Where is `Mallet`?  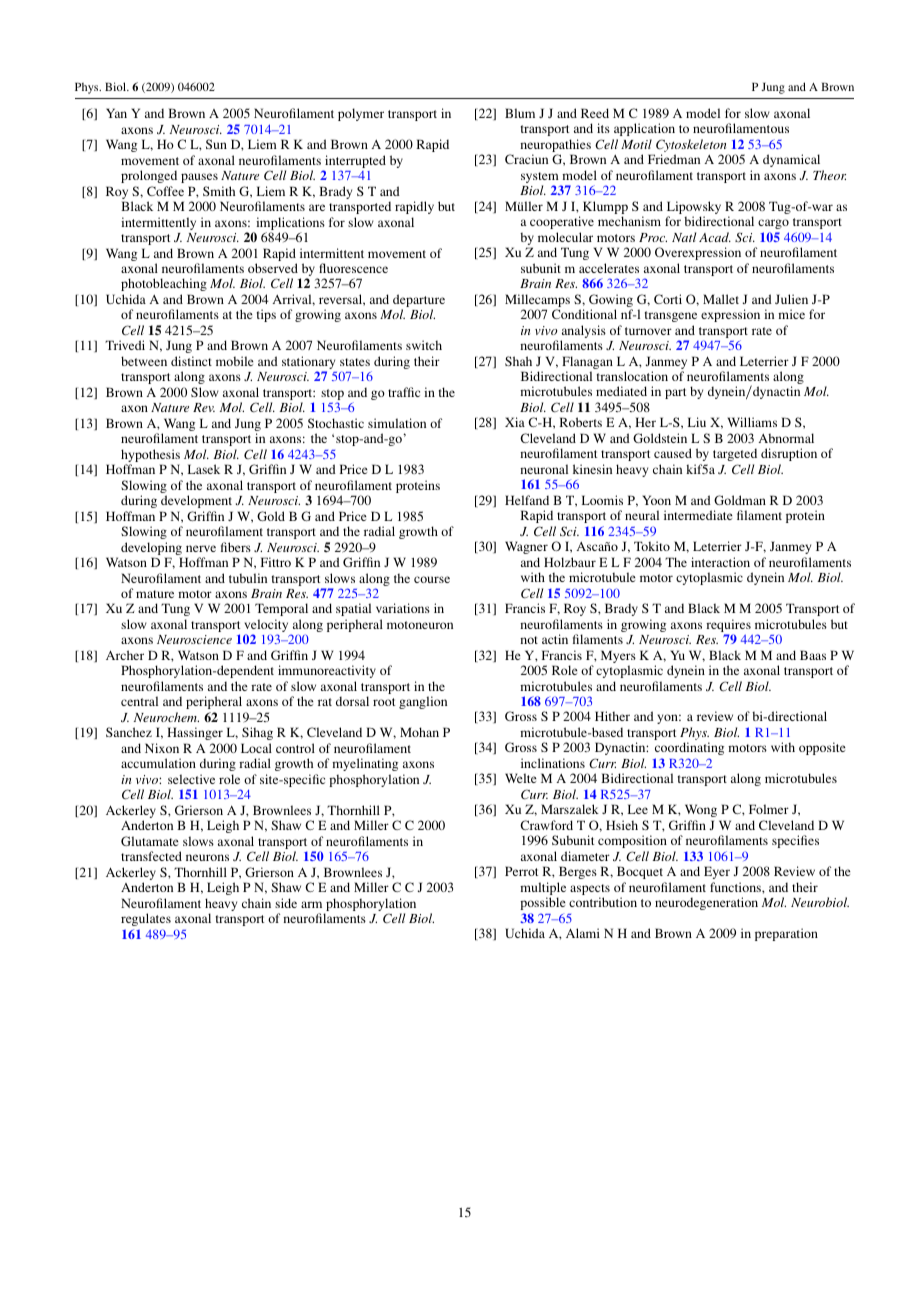 Mallet is located at coordinates (721, 299).
